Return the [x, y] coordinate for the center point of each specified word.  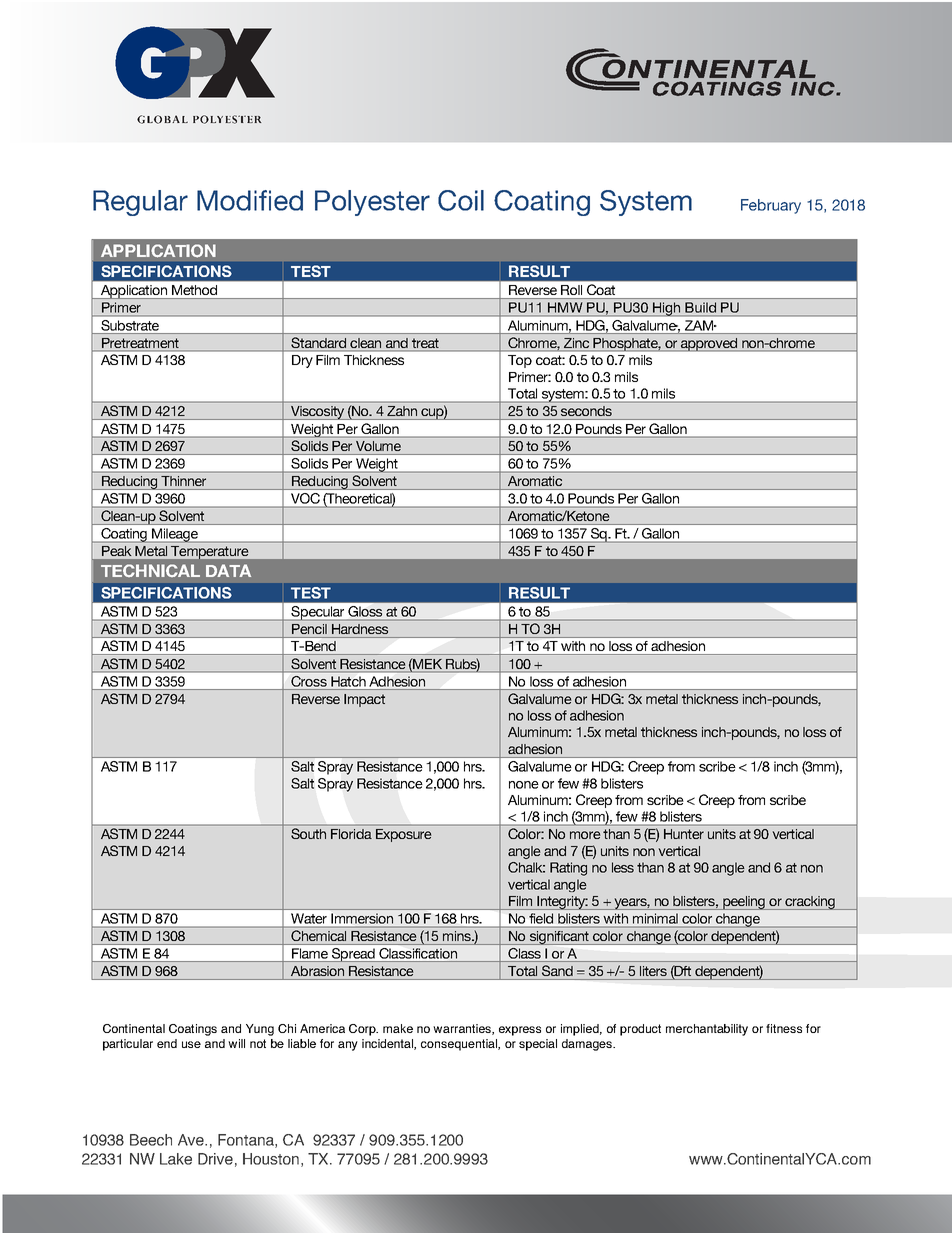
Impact [364, 700]
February [771, 206]
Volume [378, 445]
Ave [192, 1140]
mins [458, 936]
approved [709, 345]
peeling [744, 903]
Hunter [684, 834]
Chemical [319, 935]
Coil [461, 200]
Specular [318, 613]
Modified [250, 200]
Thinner [184, 480]
